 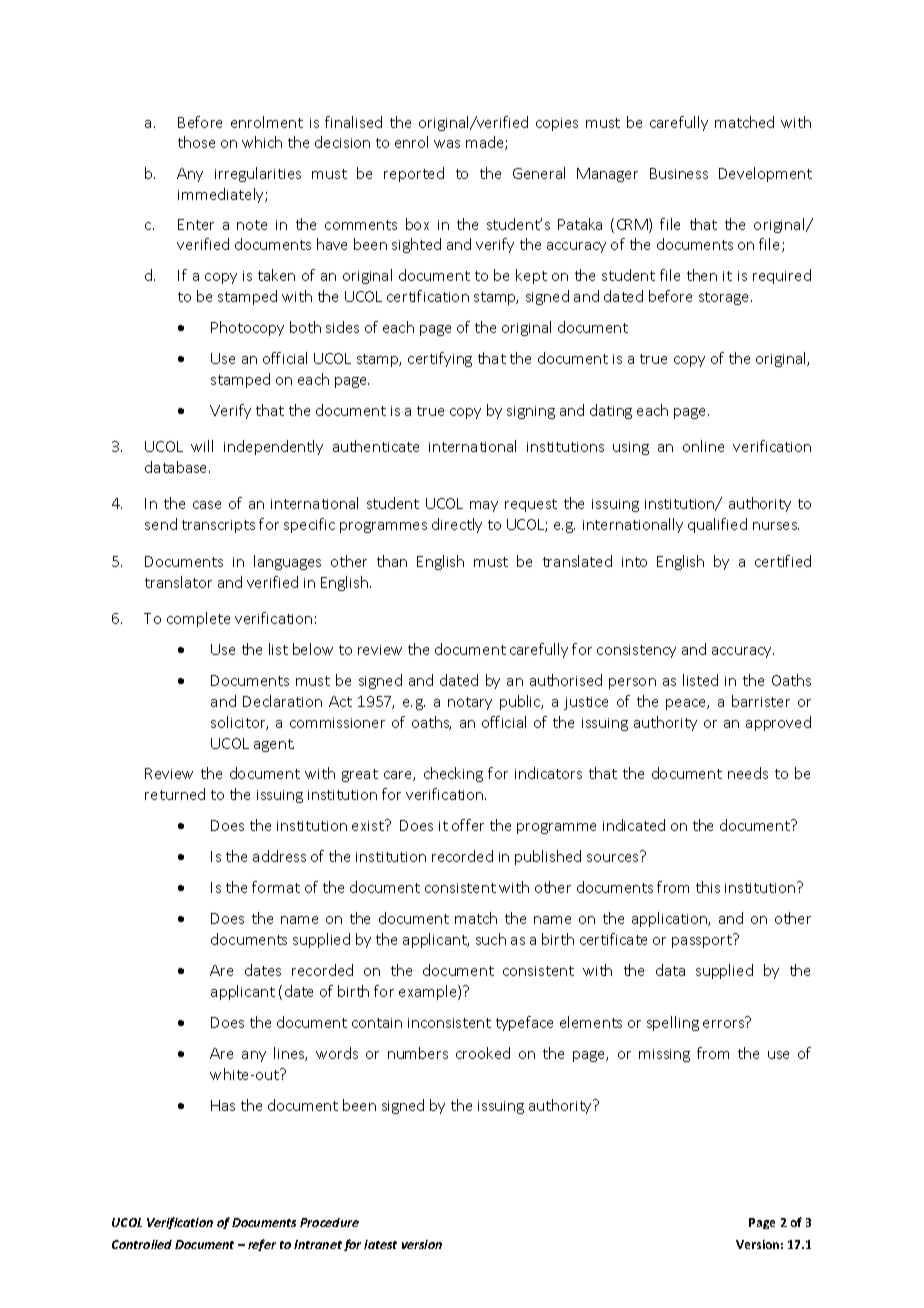 What do you see at coordinates (196, 142) in the screenshot?
I see `those` at bounding box center [196, 142].
